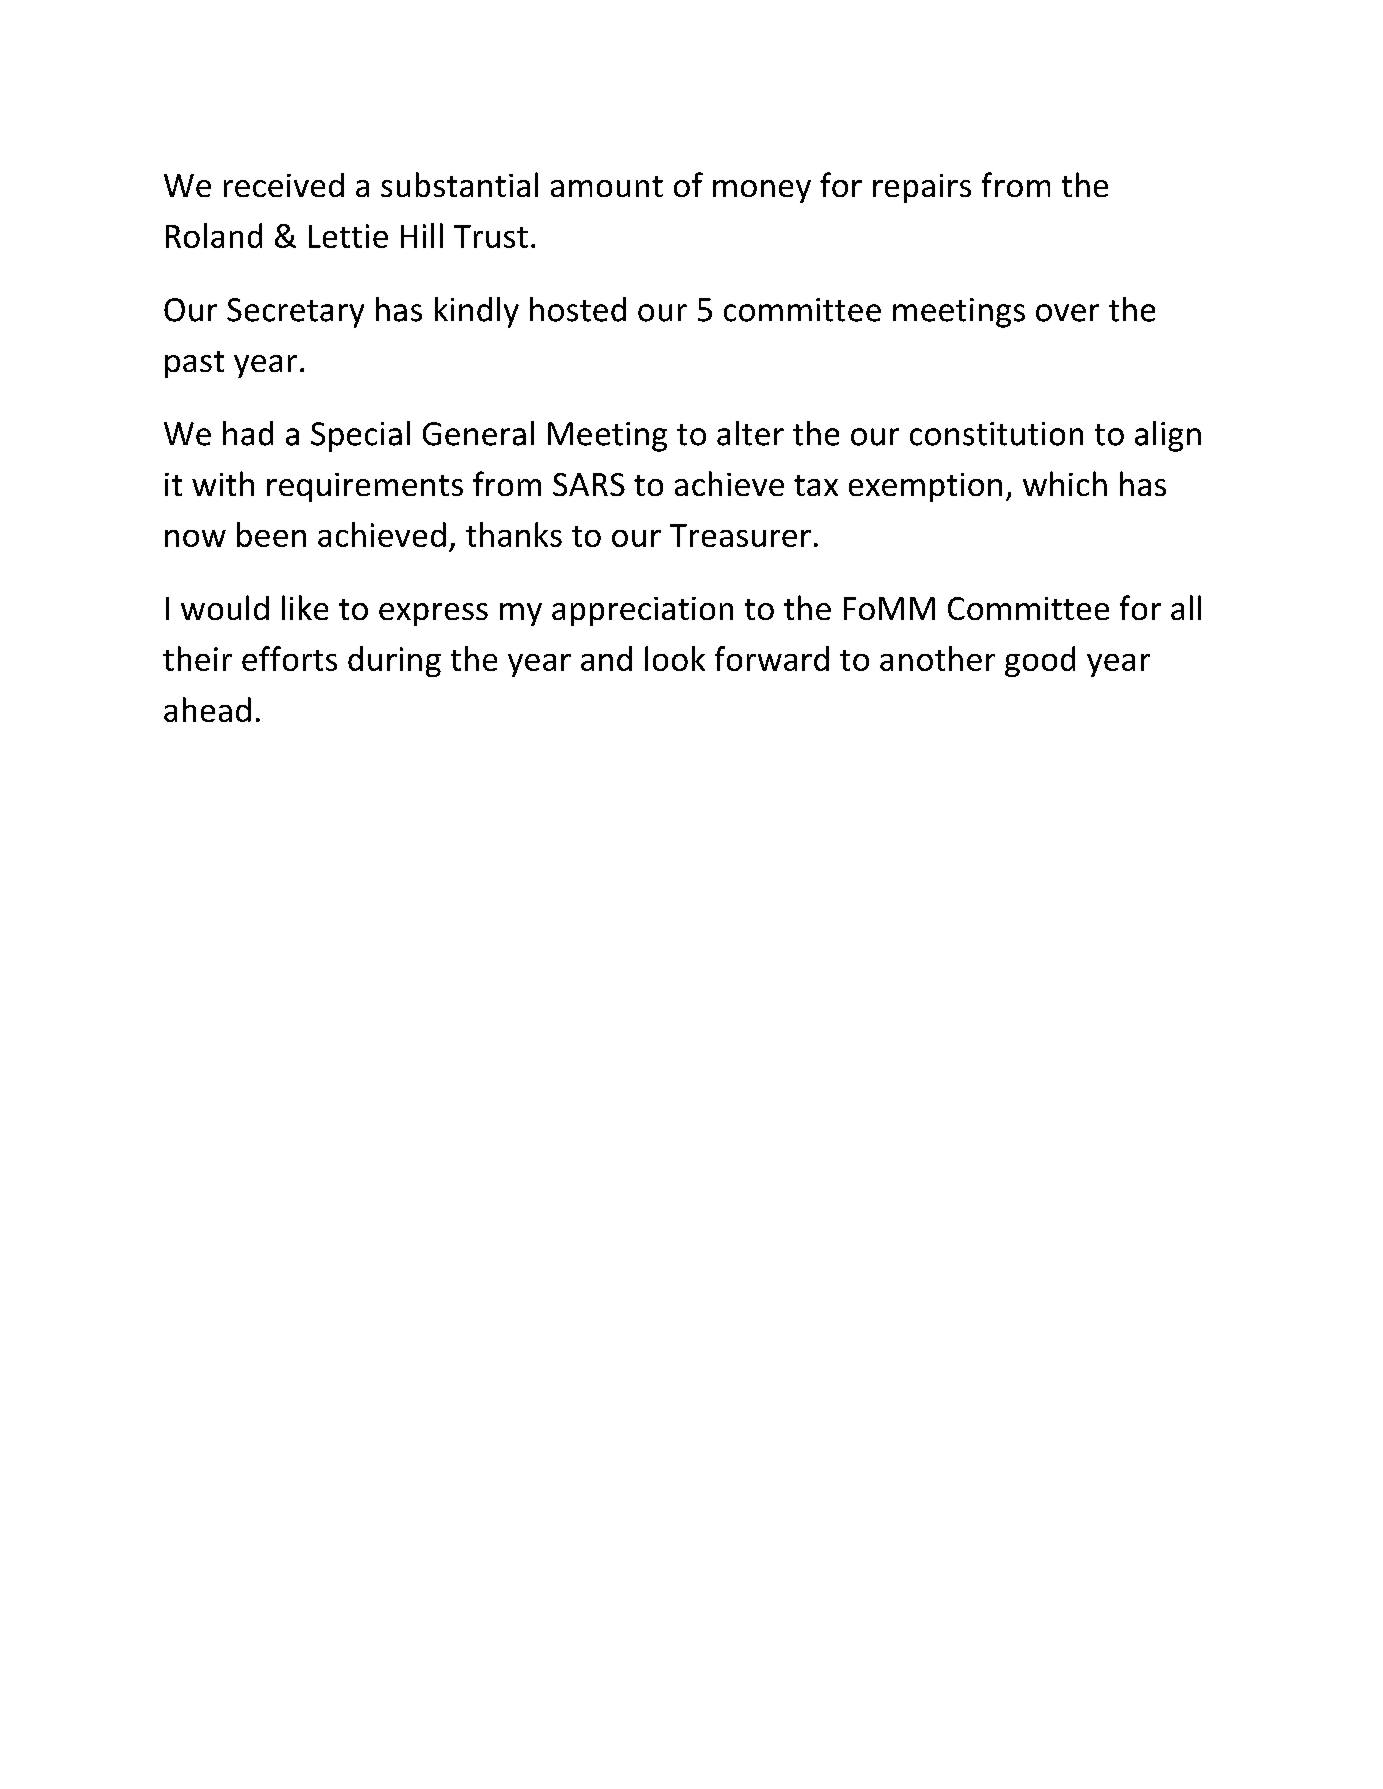 Image resolution: width=1383 pixels, height=1789 pixels. I want to click on constitution, so click(996, 434).
